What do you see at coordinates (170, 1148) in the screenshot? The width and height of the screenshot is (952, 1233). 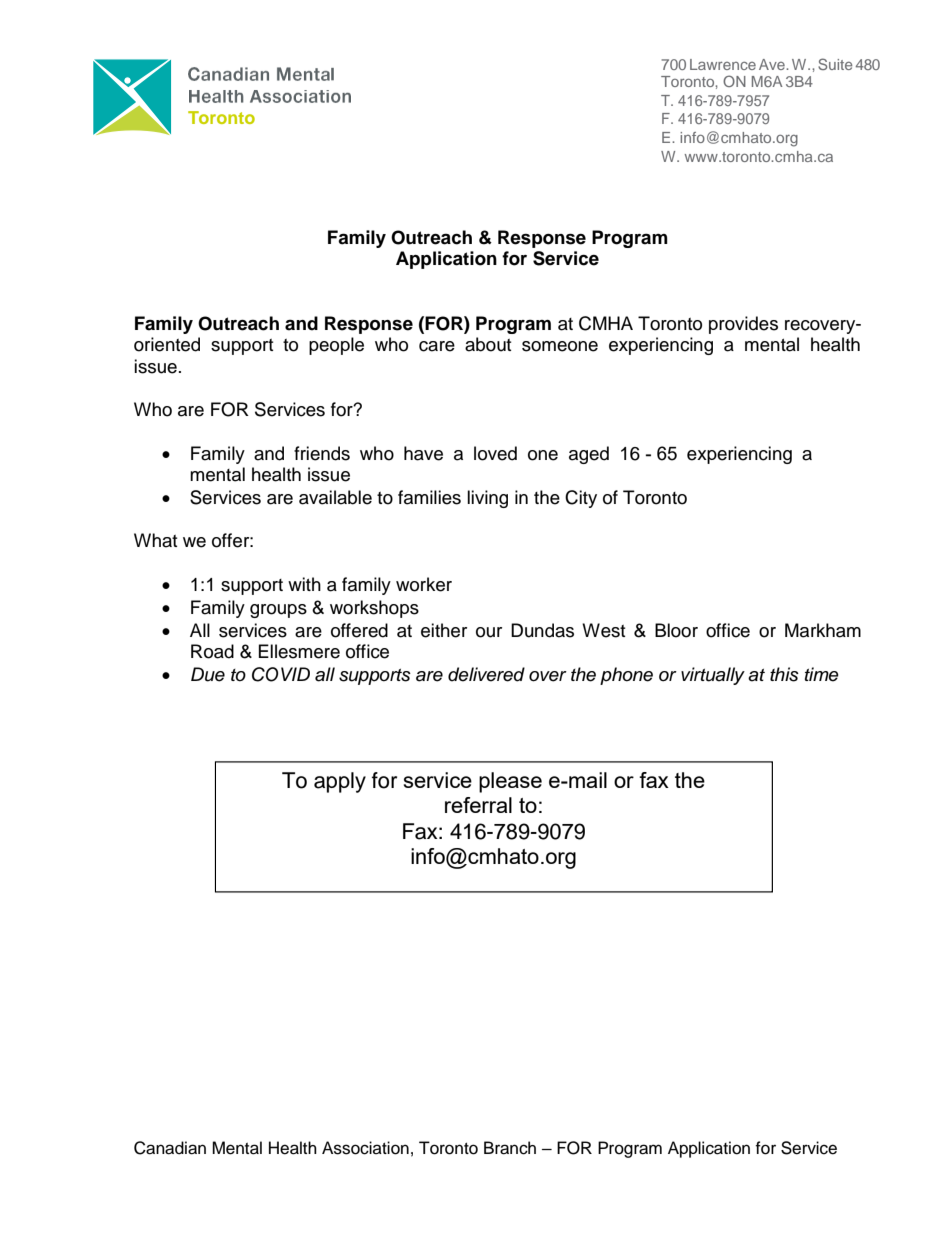 I see `Canadian` at bounding box center [170, 1148].
